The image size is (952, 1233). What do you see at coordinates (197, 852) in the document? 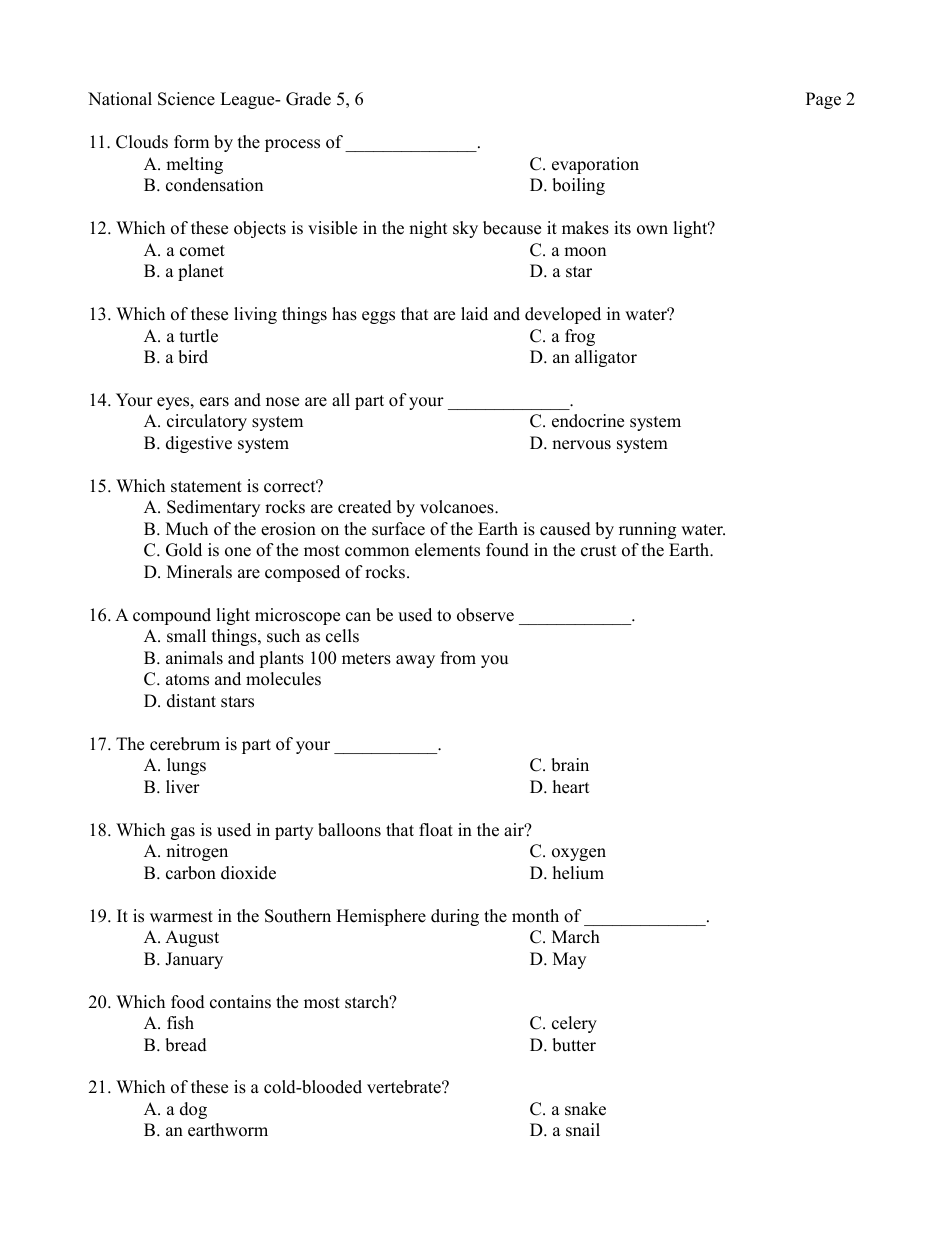
I see `nitrogen` at bounding box center [197, 852].
